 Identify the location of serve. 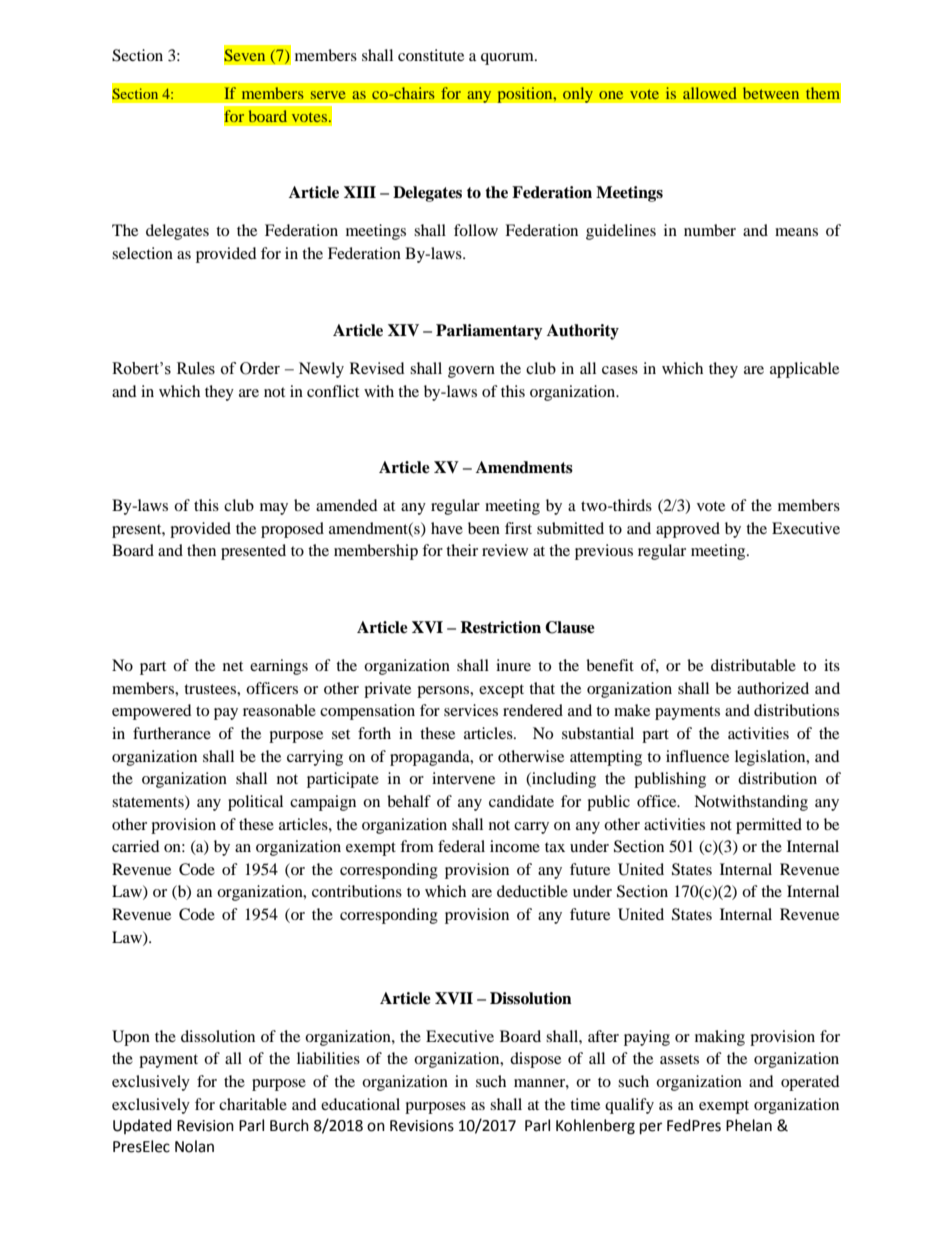
(328, 95).
